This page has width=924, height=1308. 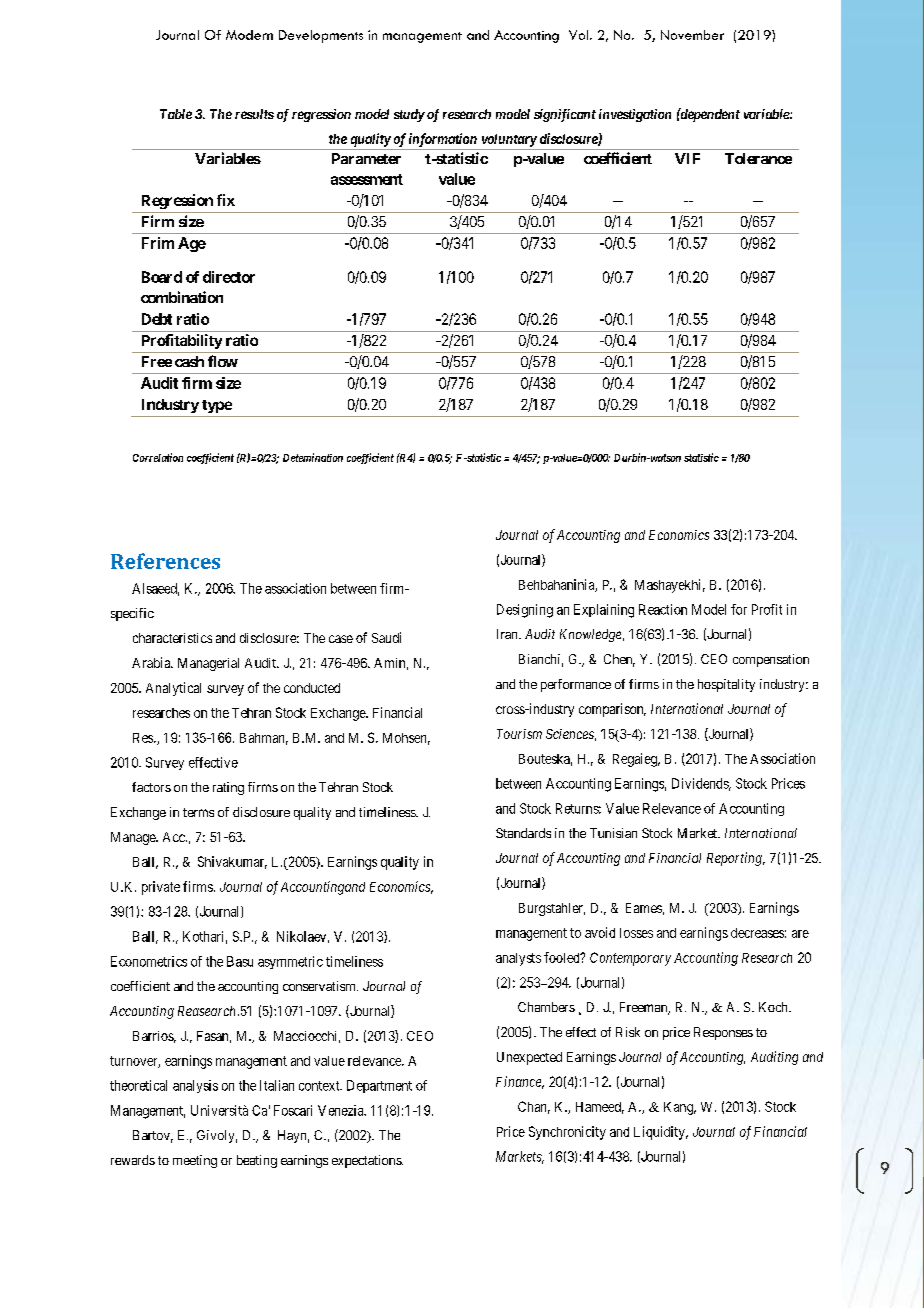 What do you see at coordinates (663, 609) in the page?
I see `Reaction` at bounding box center [663, 609].
